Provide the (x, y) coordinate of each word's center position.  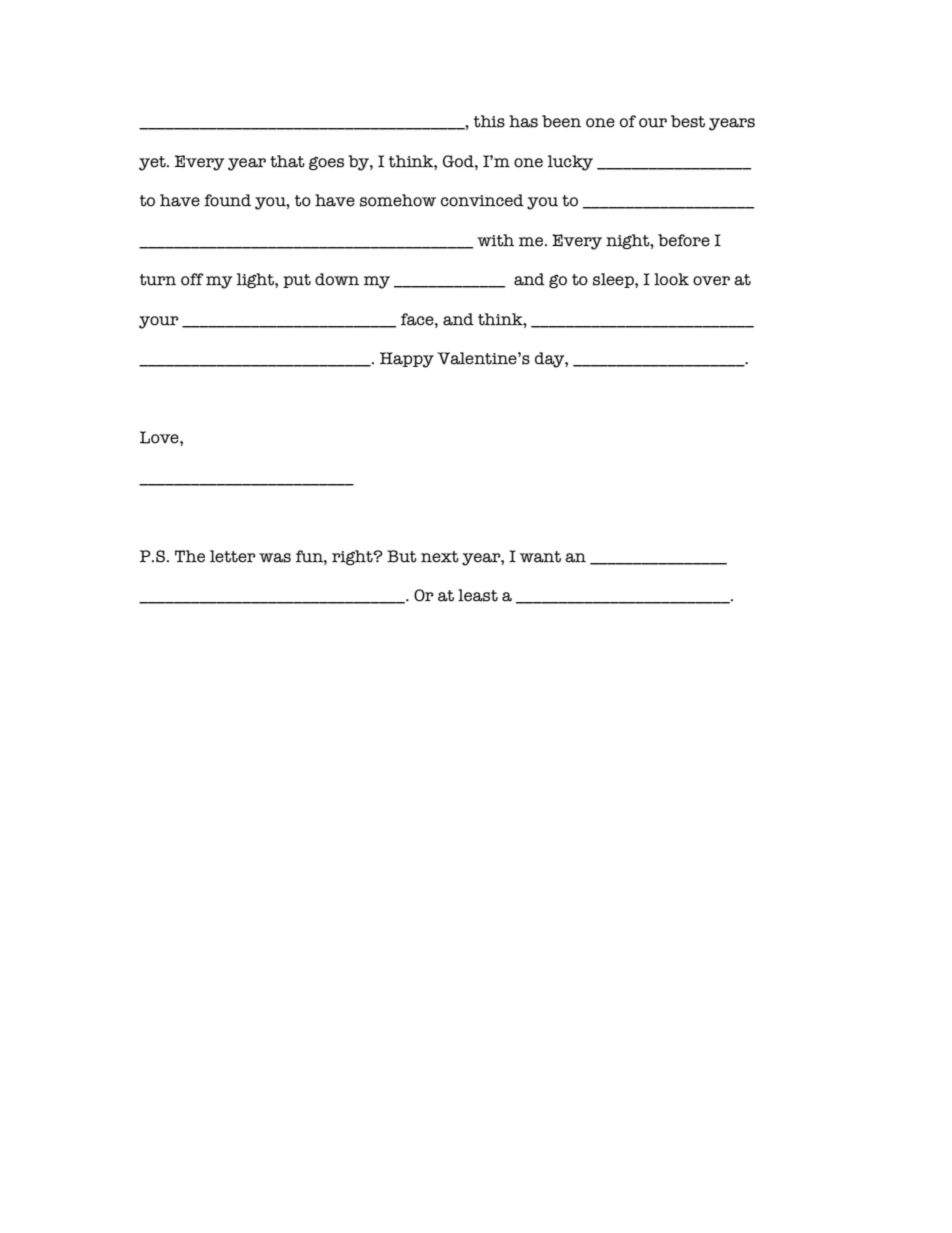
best (688, 121)
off (192, 279)
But (402, 556)
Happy (407, 360)
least (478, 595)
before (684, 240)
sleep (614, 280)
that (287, 161)
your (159, 322)
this (489, 121)
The (190, 556)
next (440, 557)
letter (233, 556)
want (540, 557)
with (495, 240)
